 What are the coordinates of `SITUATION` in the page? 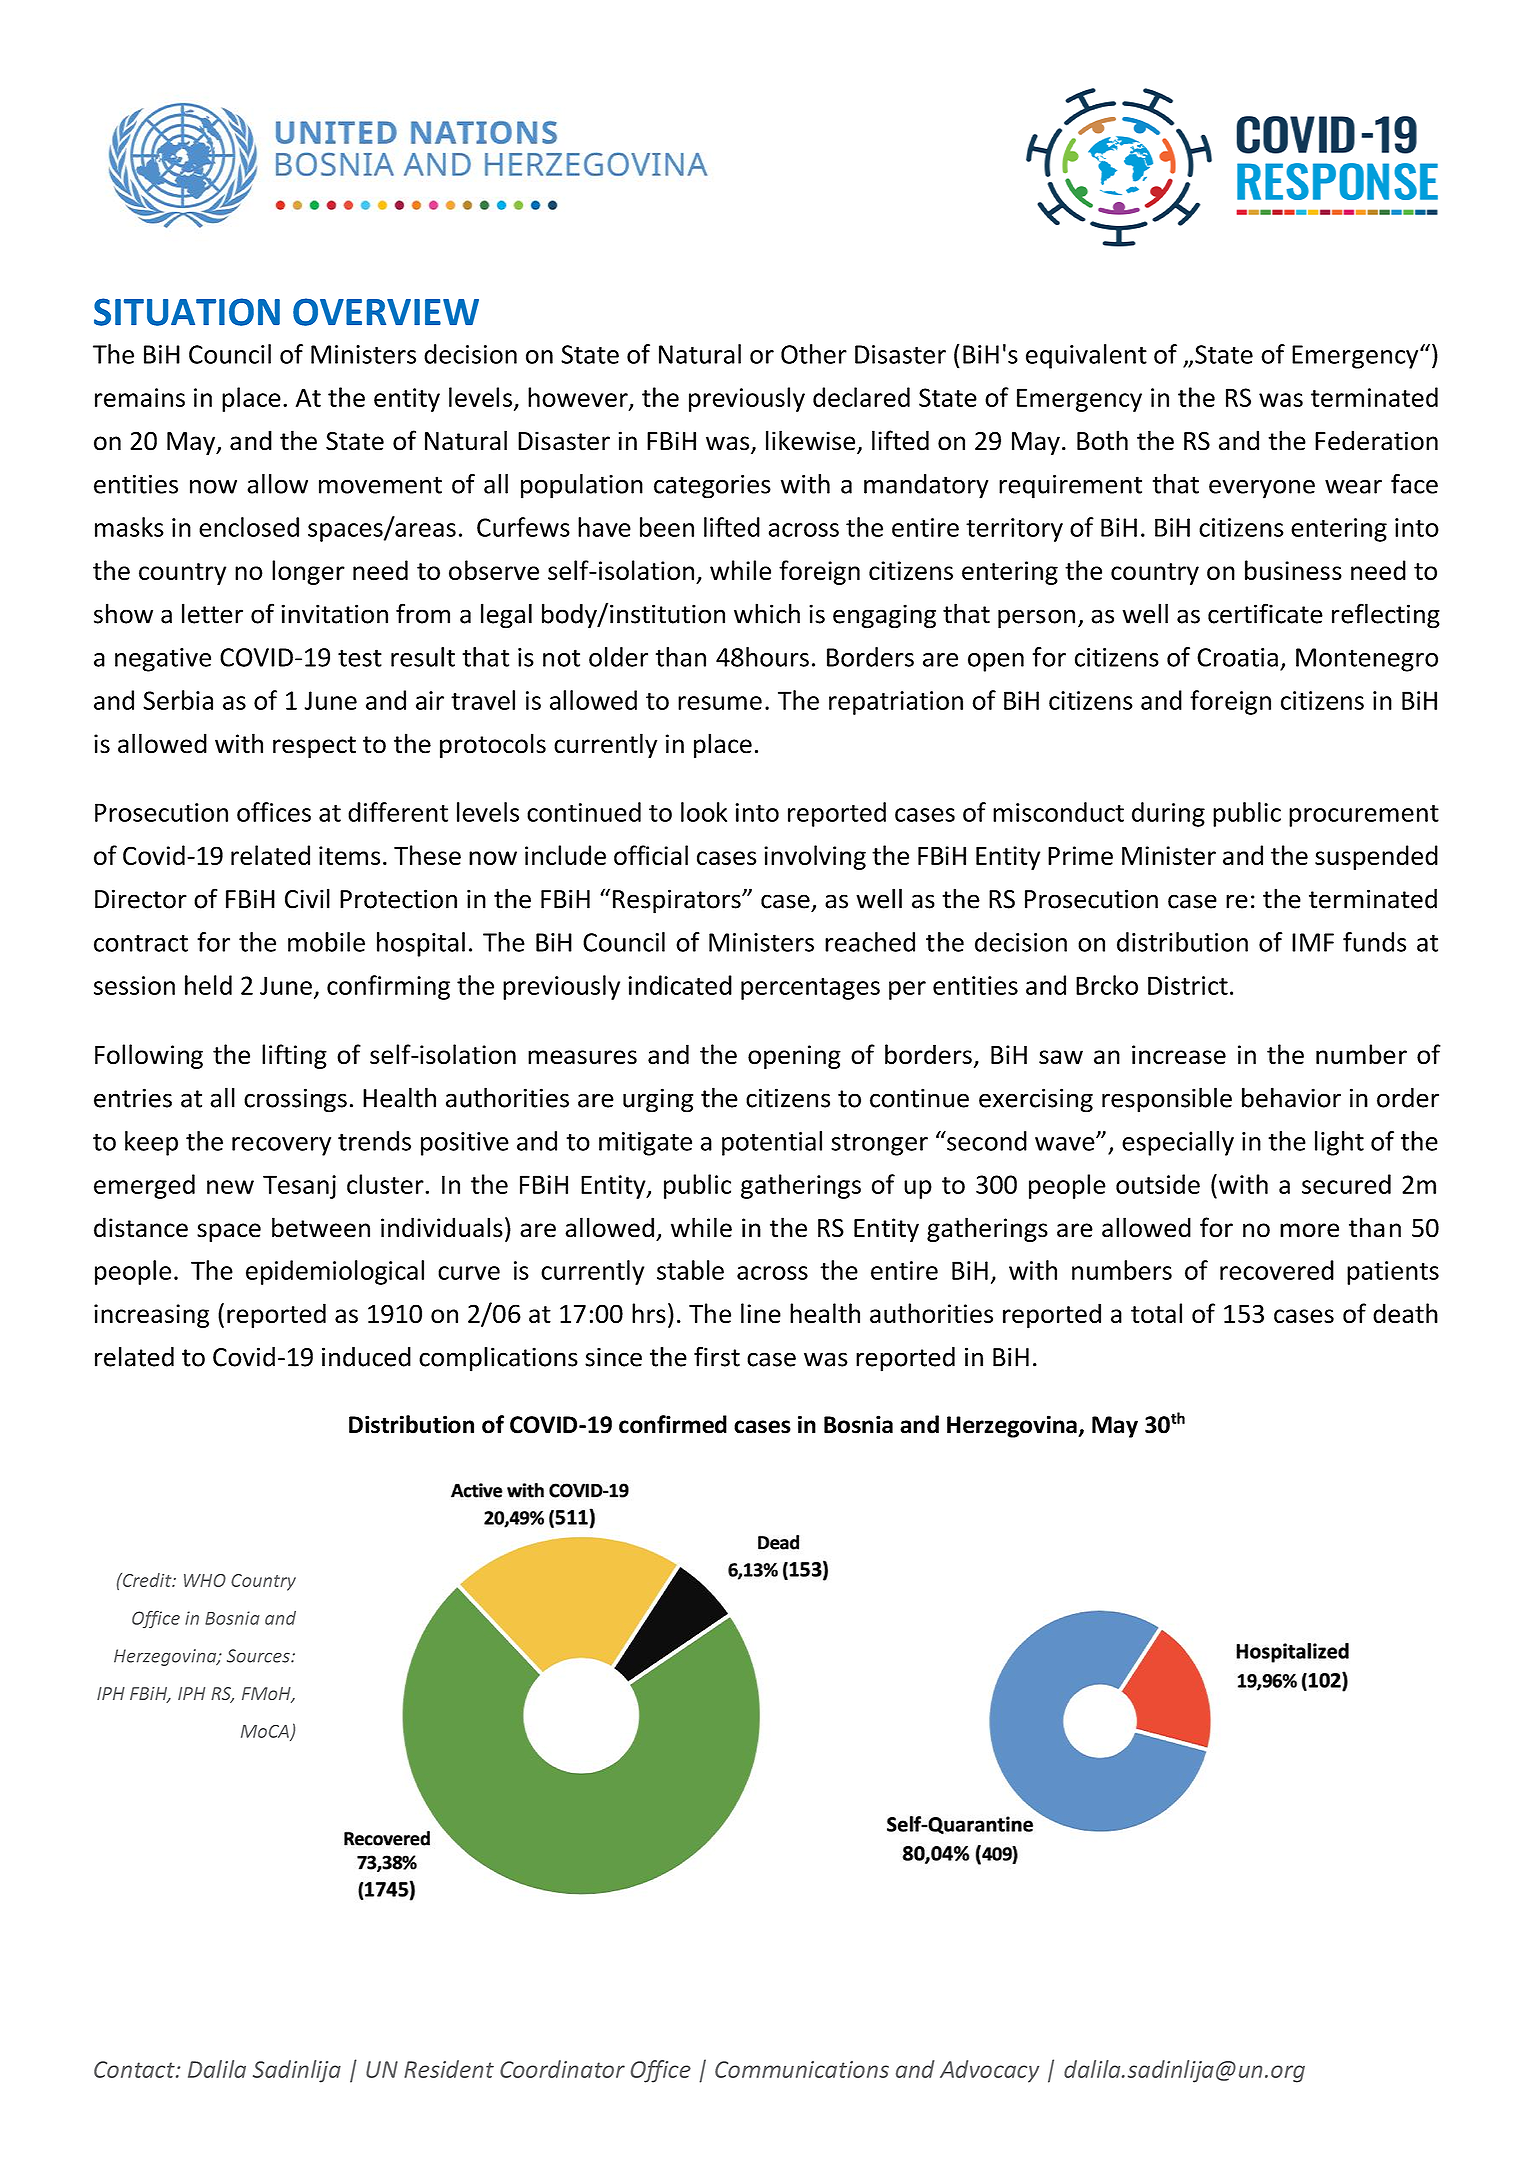 It's located at (187, 312).
